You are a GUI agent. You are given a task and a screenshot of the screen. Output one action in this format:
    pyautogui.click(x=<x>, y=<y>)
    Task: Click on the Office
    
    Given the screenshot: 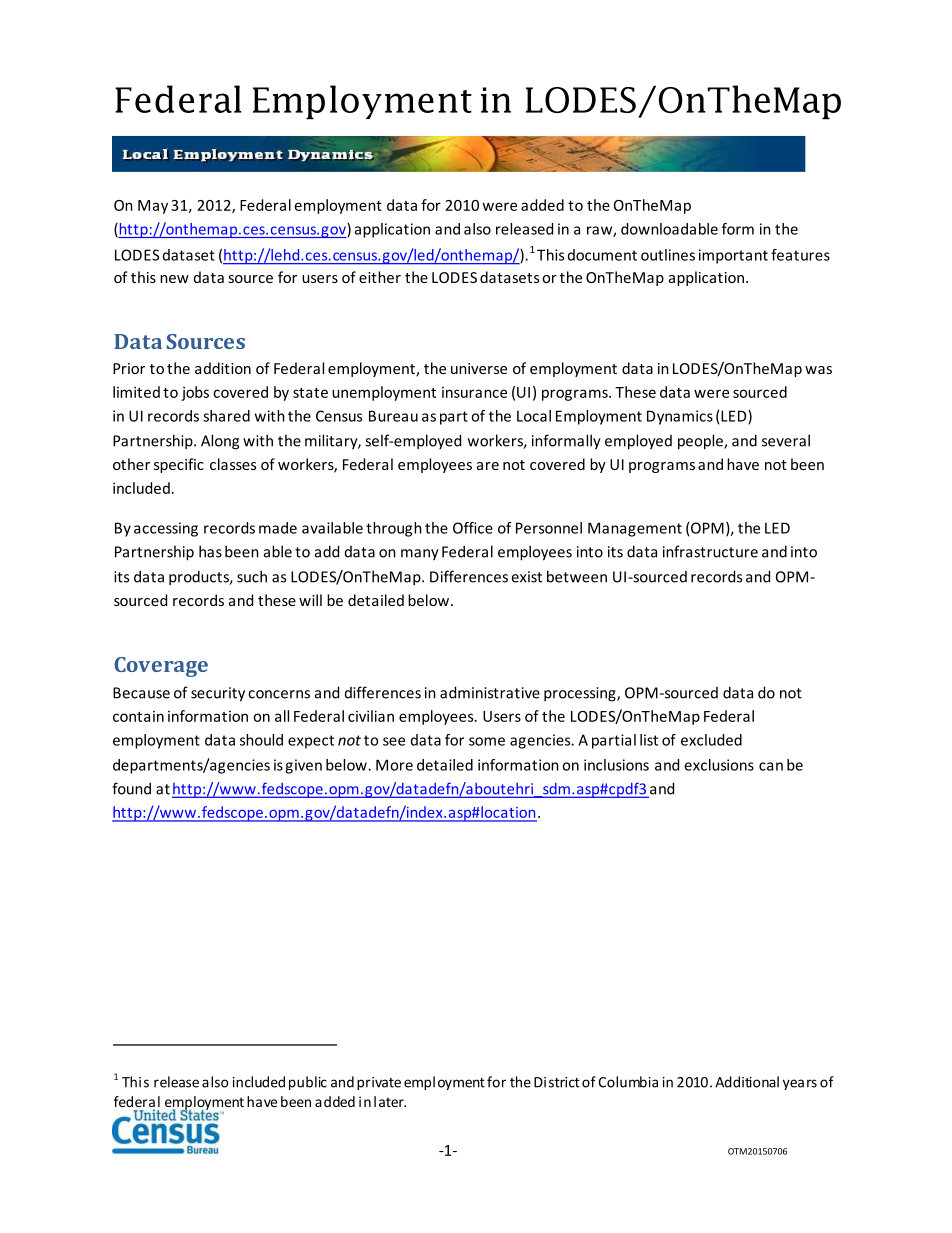 What is the action you would take?
    pyautogui.click(x=473, y=528)
